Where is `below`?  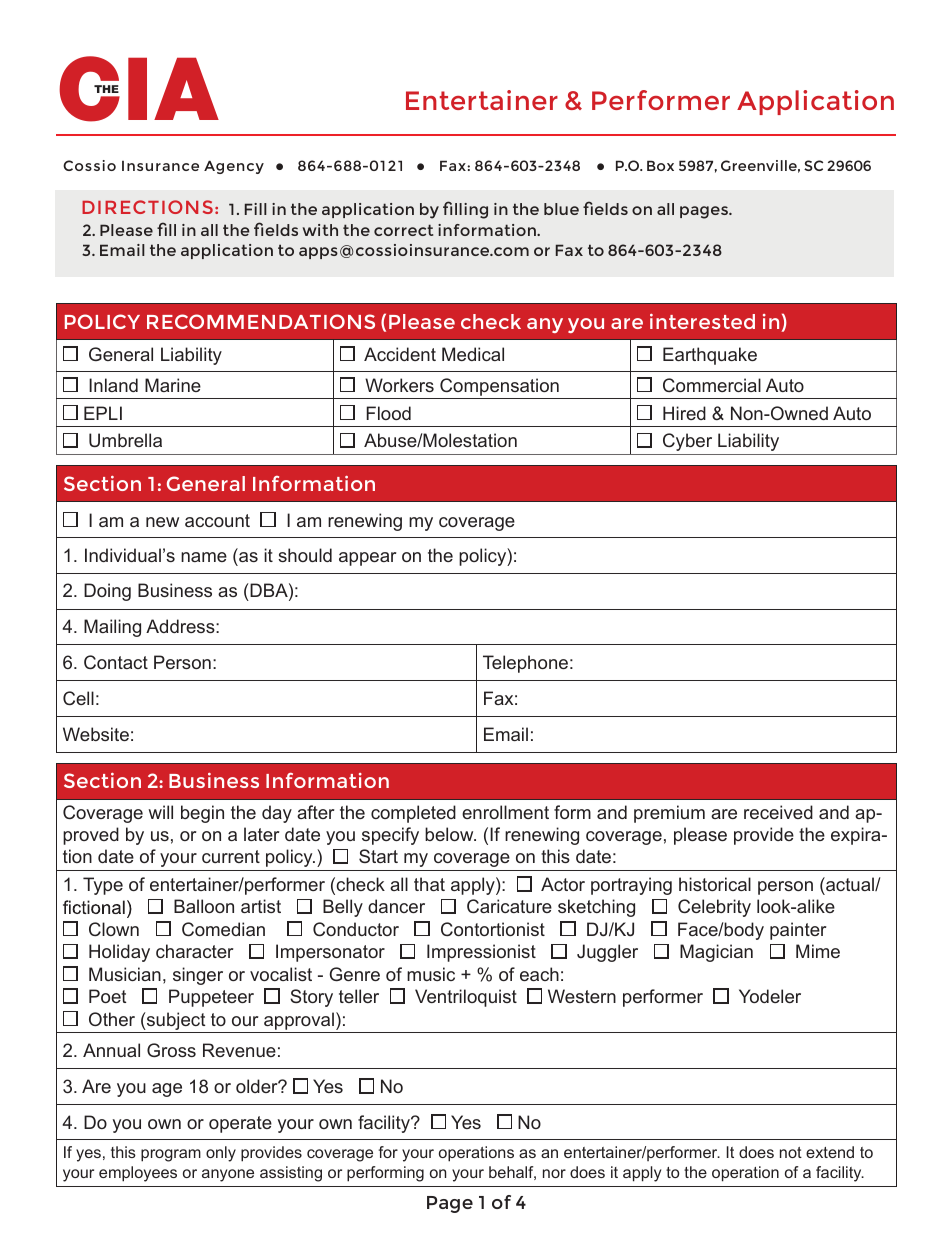 below is located at coordinates (450, 834).
